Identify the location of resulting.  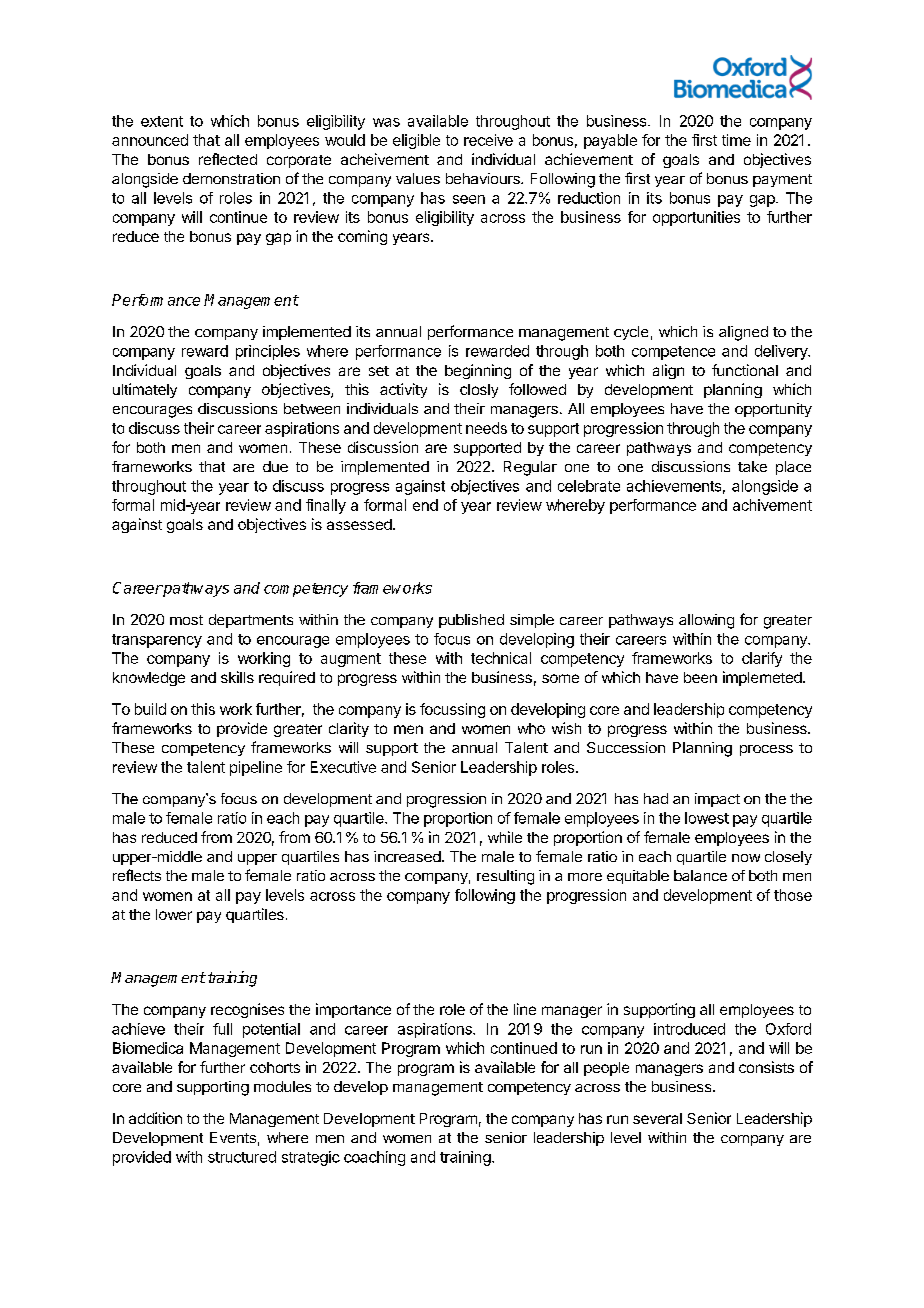
(505, 877).
